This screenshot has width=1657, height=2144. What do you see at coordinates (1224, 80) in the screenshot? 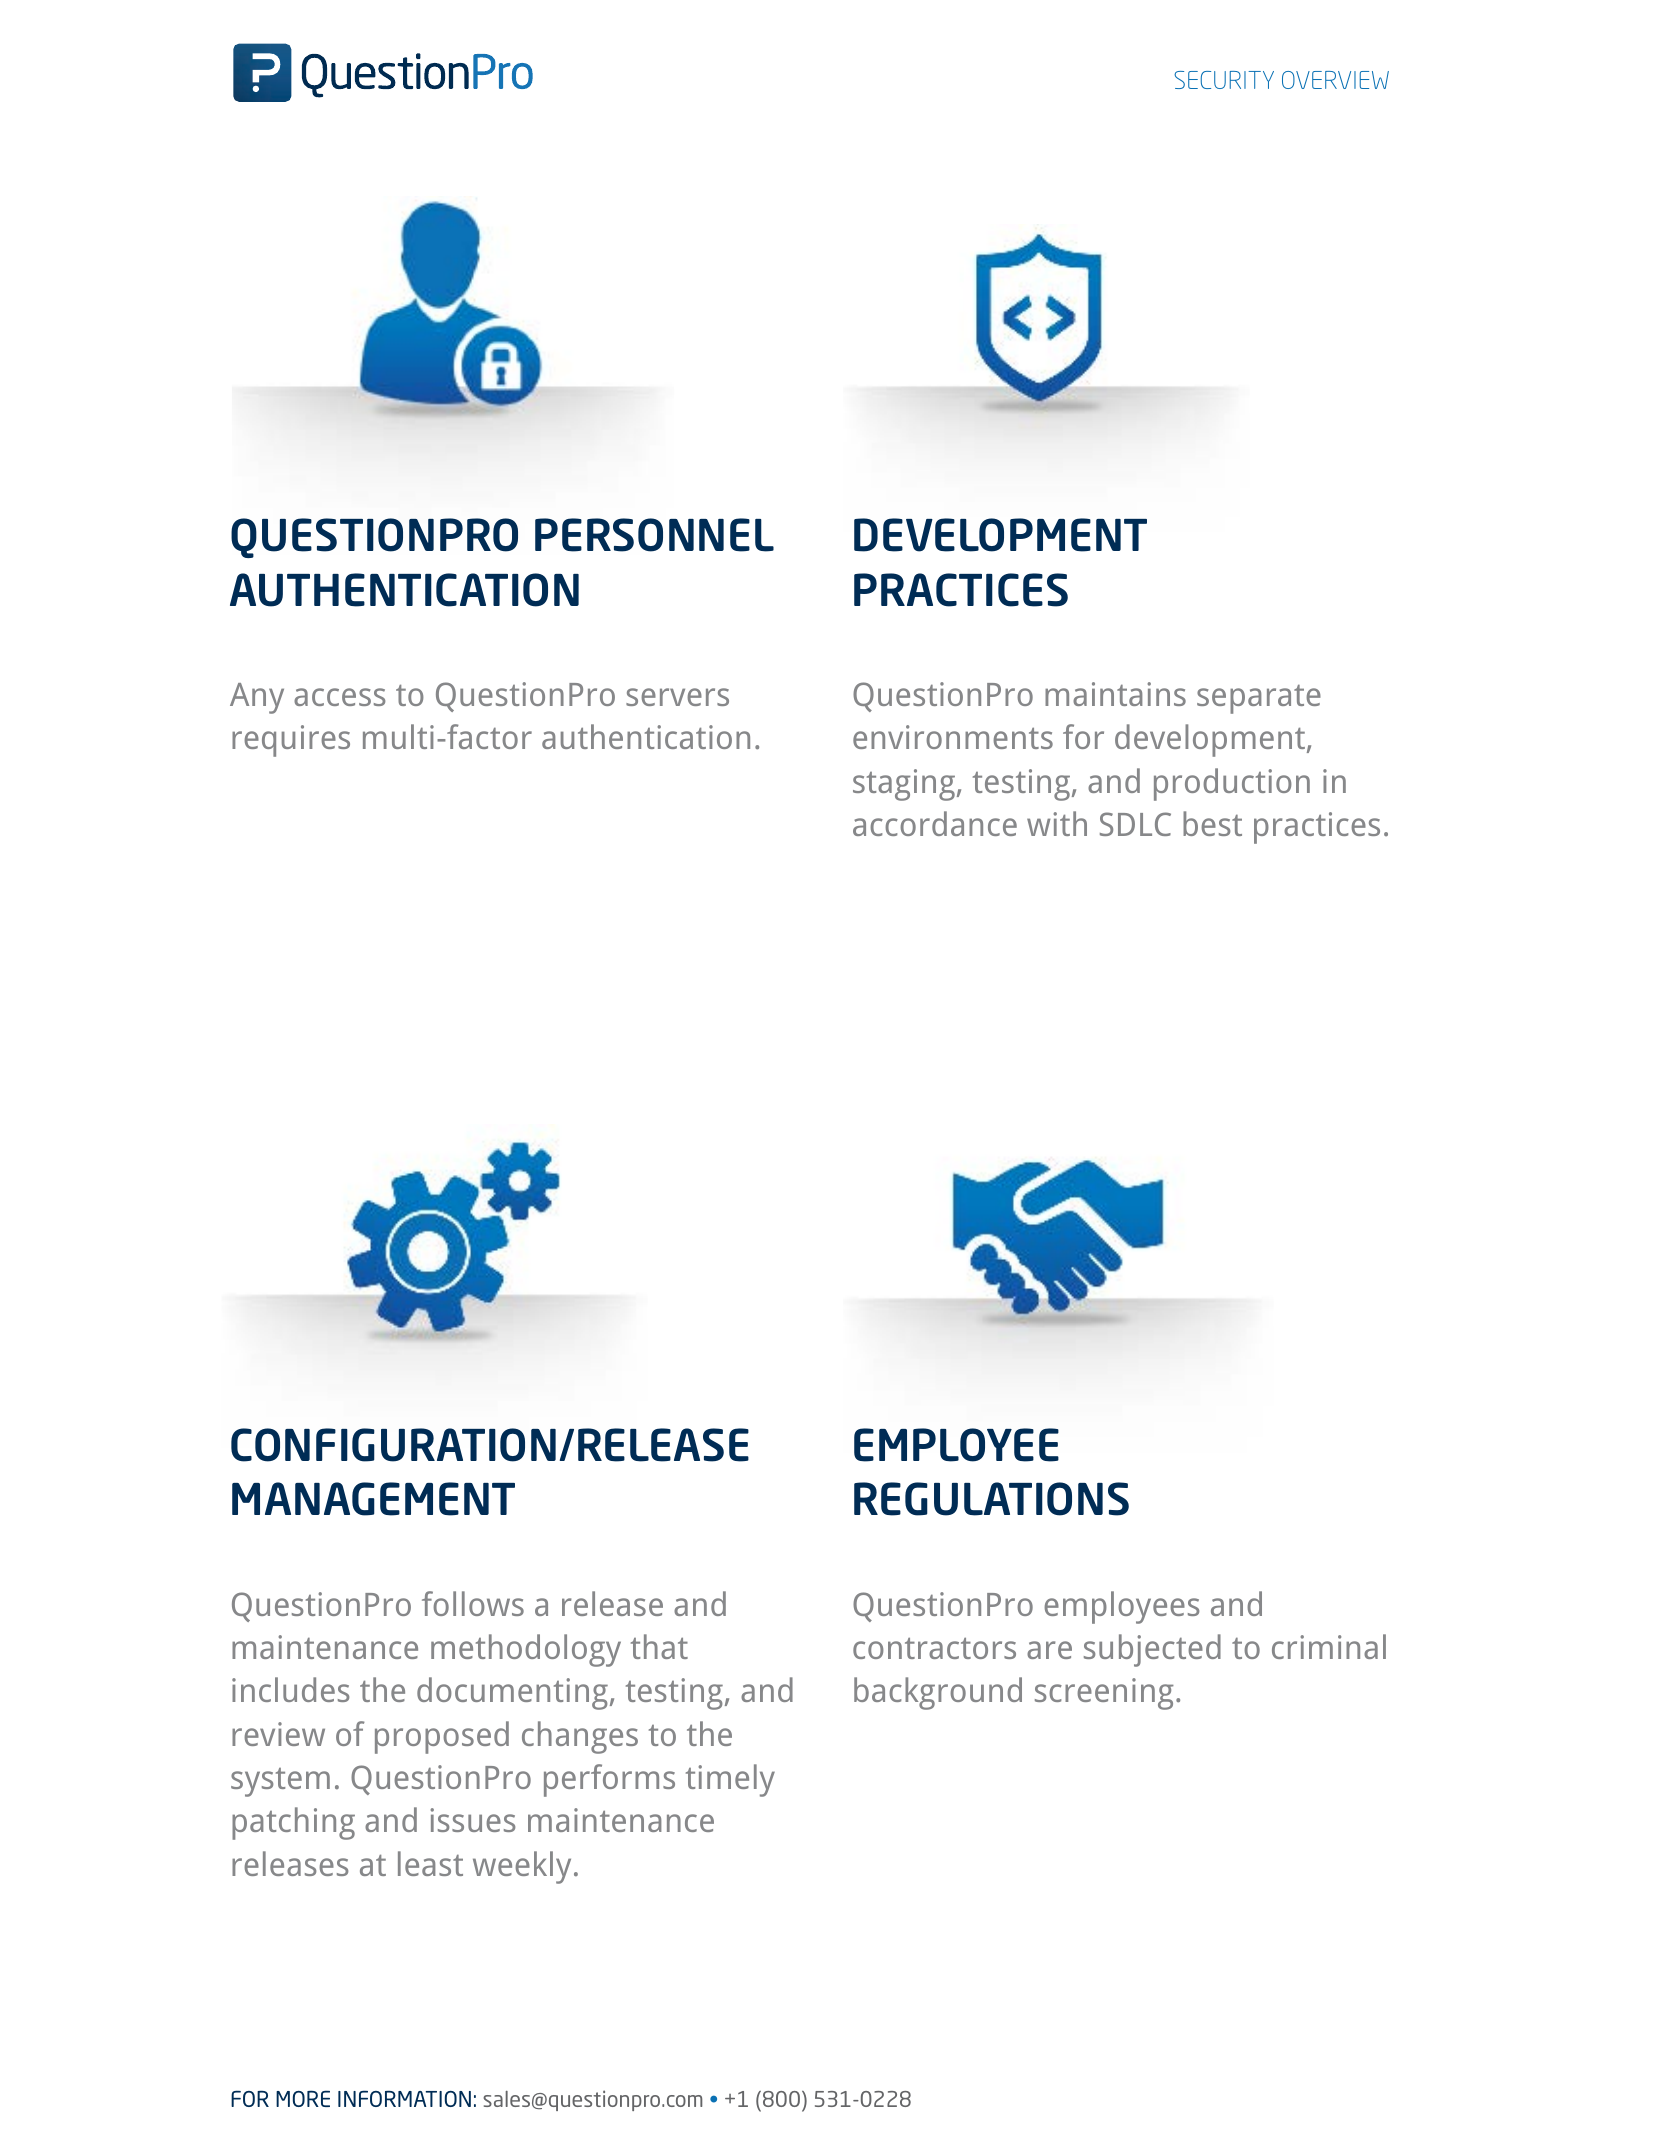
I see `security` at bounding box center [1224, 80].
